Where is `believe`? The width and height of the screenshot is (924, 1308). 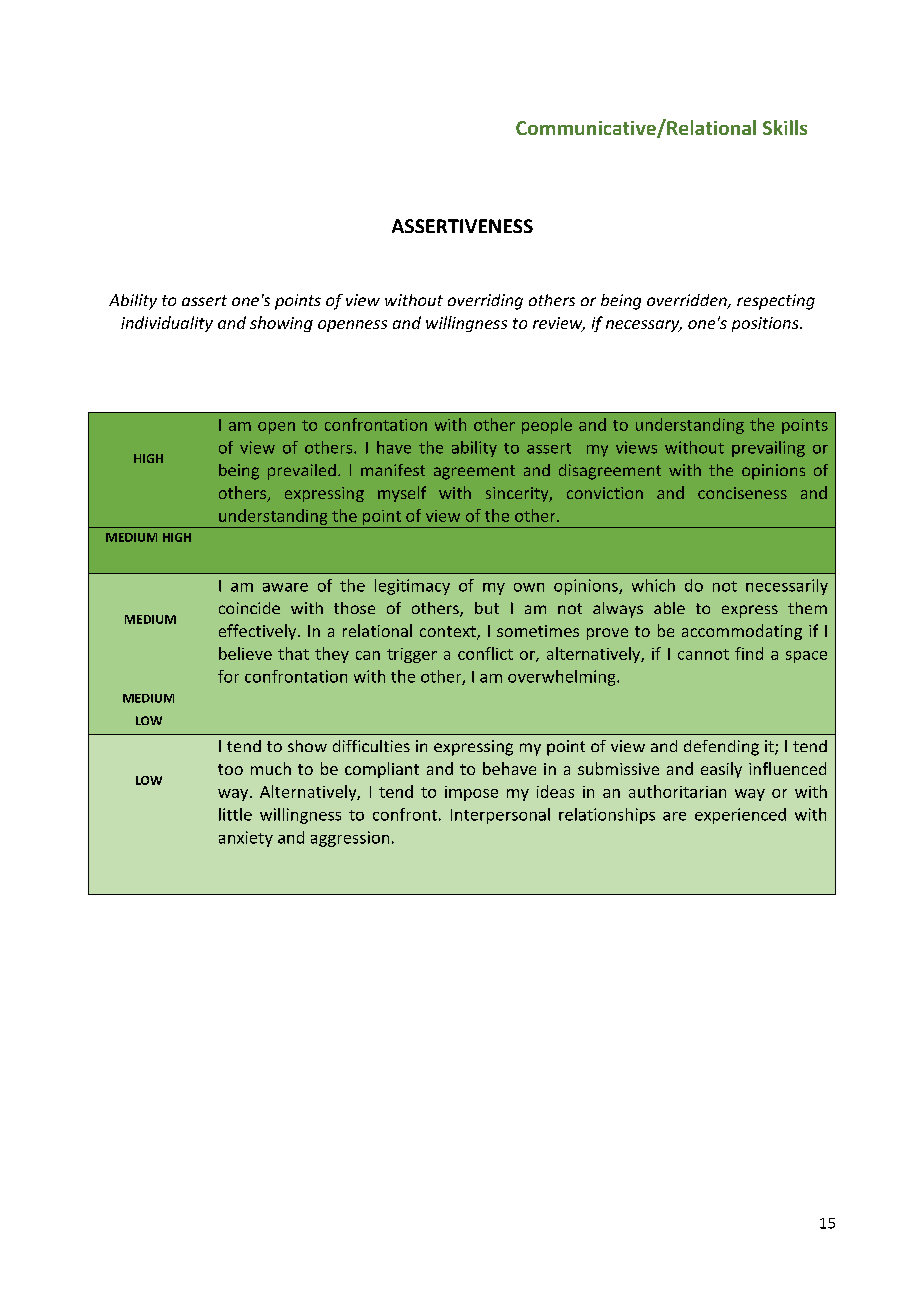 believe is located at coordinates (245, 653).
